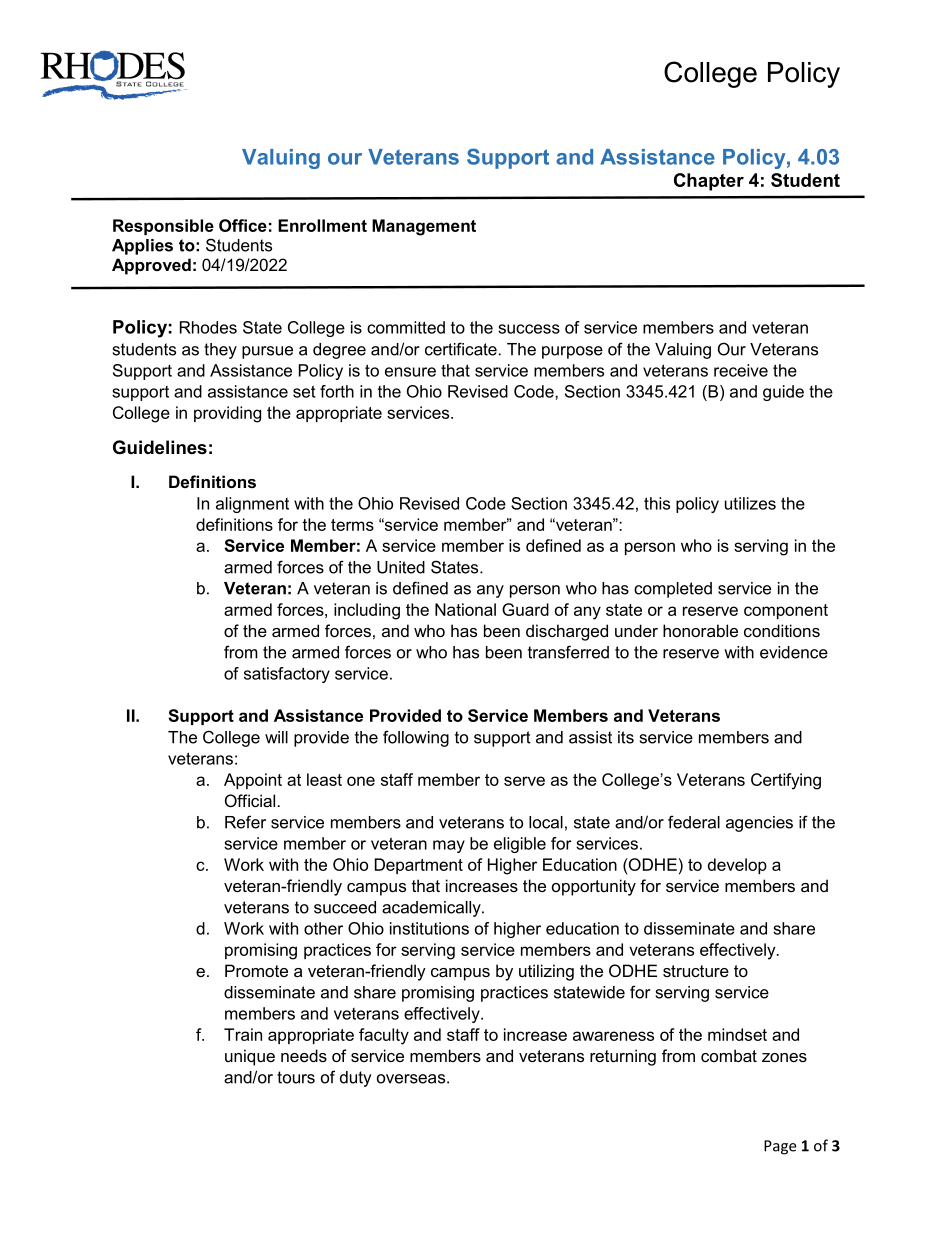 The width and height of the page is (952, 1233). I want to click on utilizes, so click(750, 503).
